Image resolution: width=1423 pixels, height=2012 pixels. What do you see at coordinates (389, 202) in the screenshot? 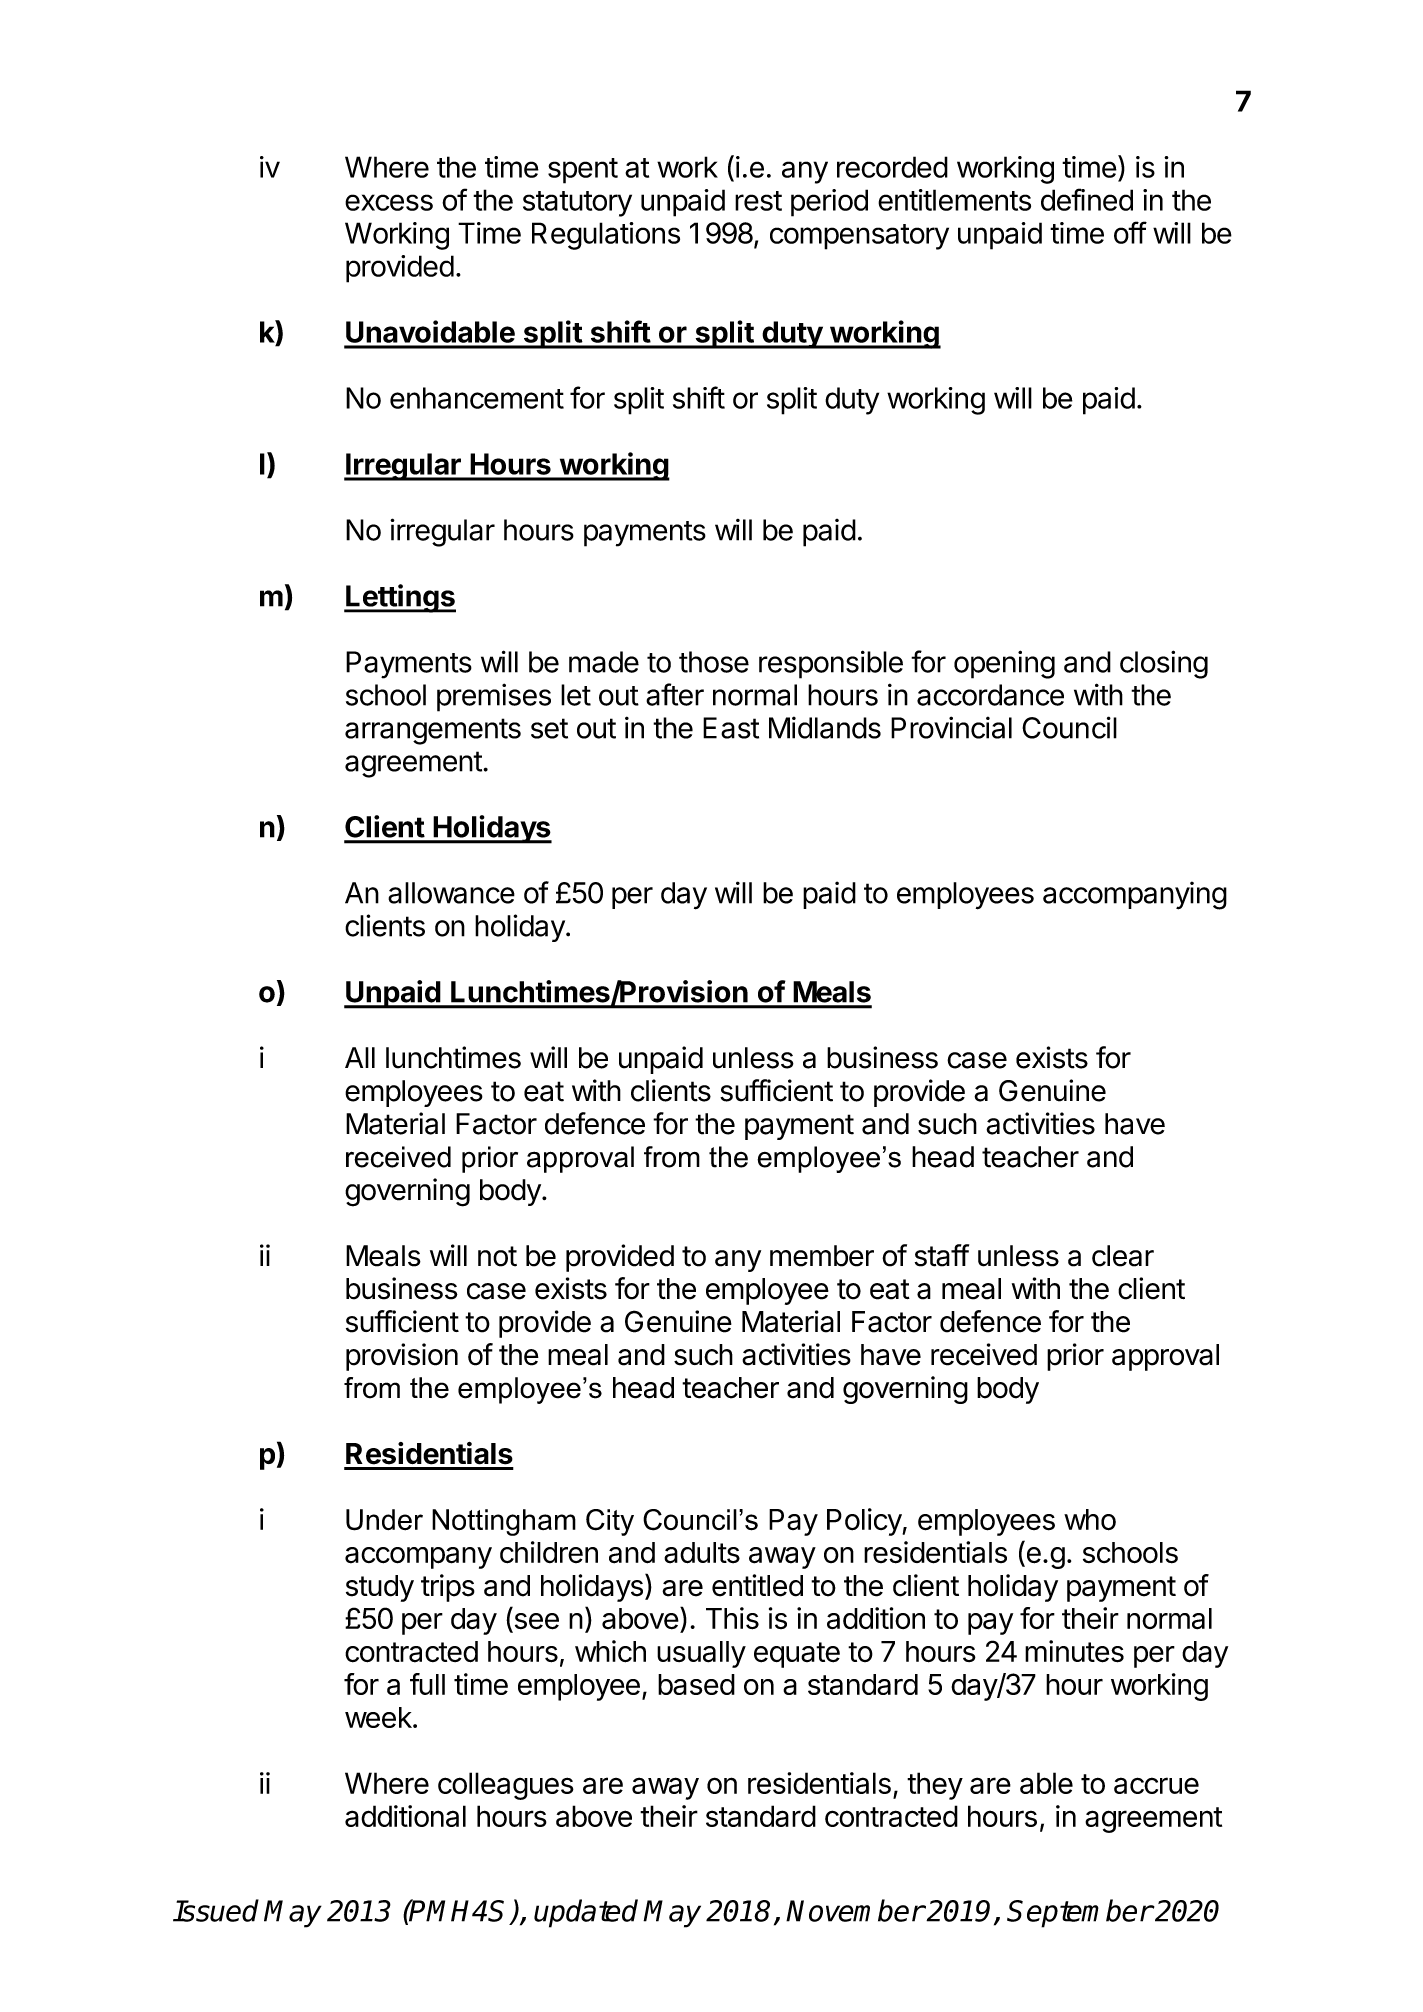
I see `excess` at bounding box center [389, 202].
